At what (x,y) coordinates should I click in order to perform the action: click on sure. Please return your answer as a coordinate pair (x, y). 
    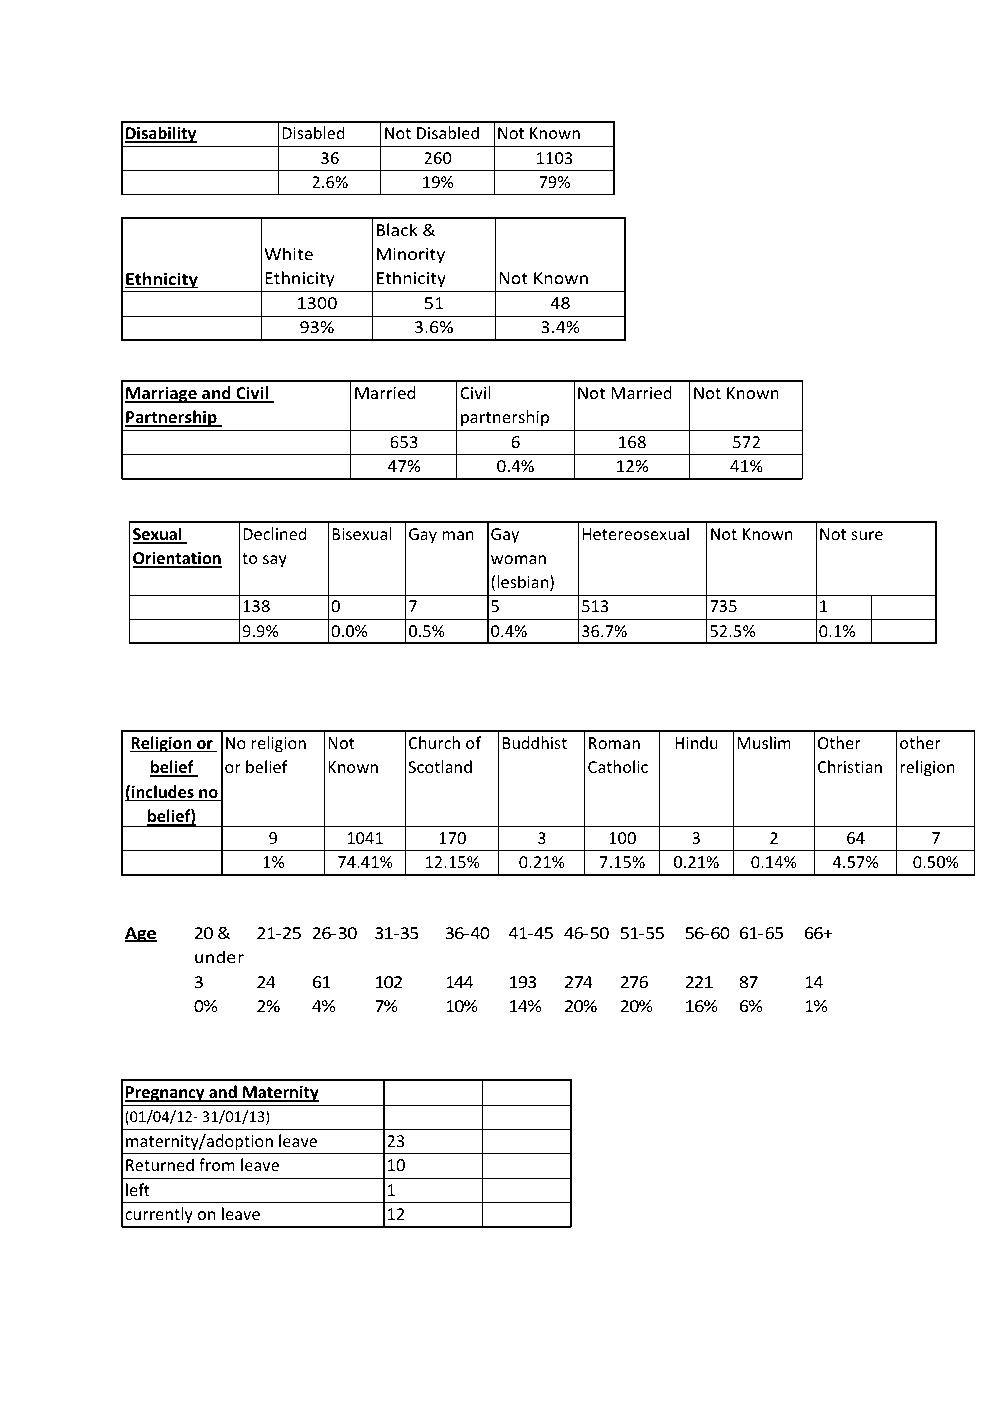
    Looking at the image, I should click on (867, 535).
